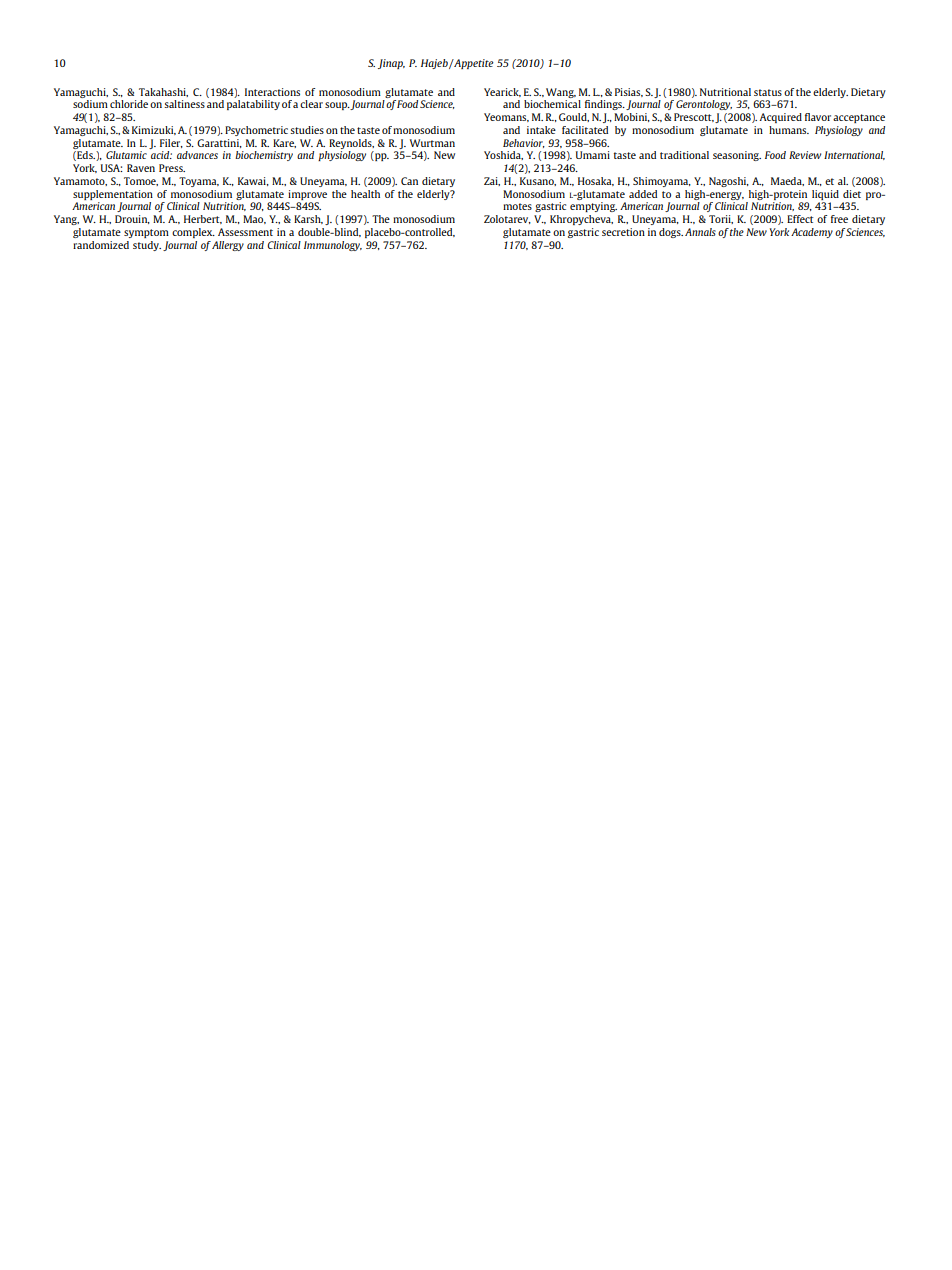 This page has width=952, height=1270. Describe the element at coordinates (789, 130) in the page. I see `humans` at that location.
